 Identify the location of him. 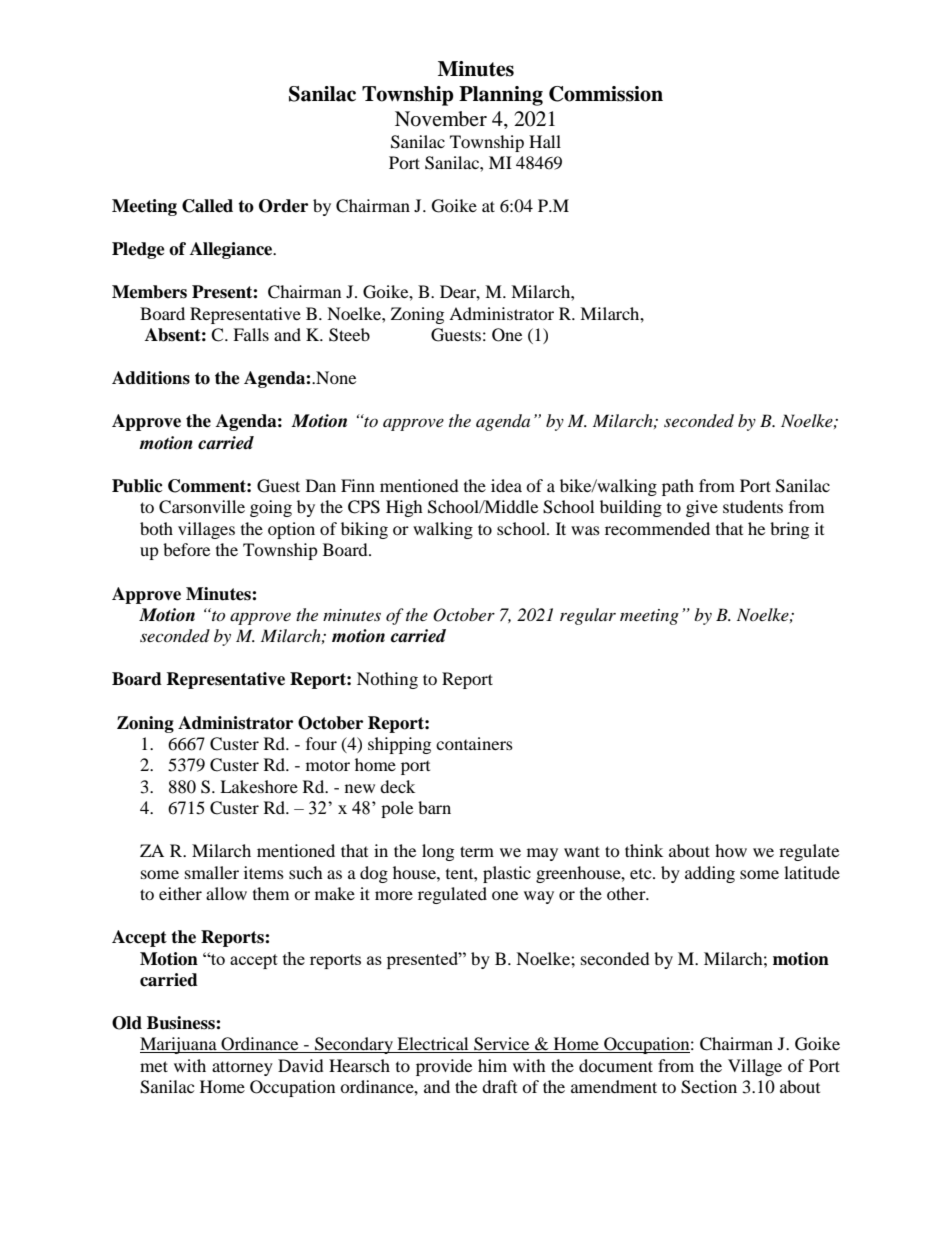
(492, 1065).
